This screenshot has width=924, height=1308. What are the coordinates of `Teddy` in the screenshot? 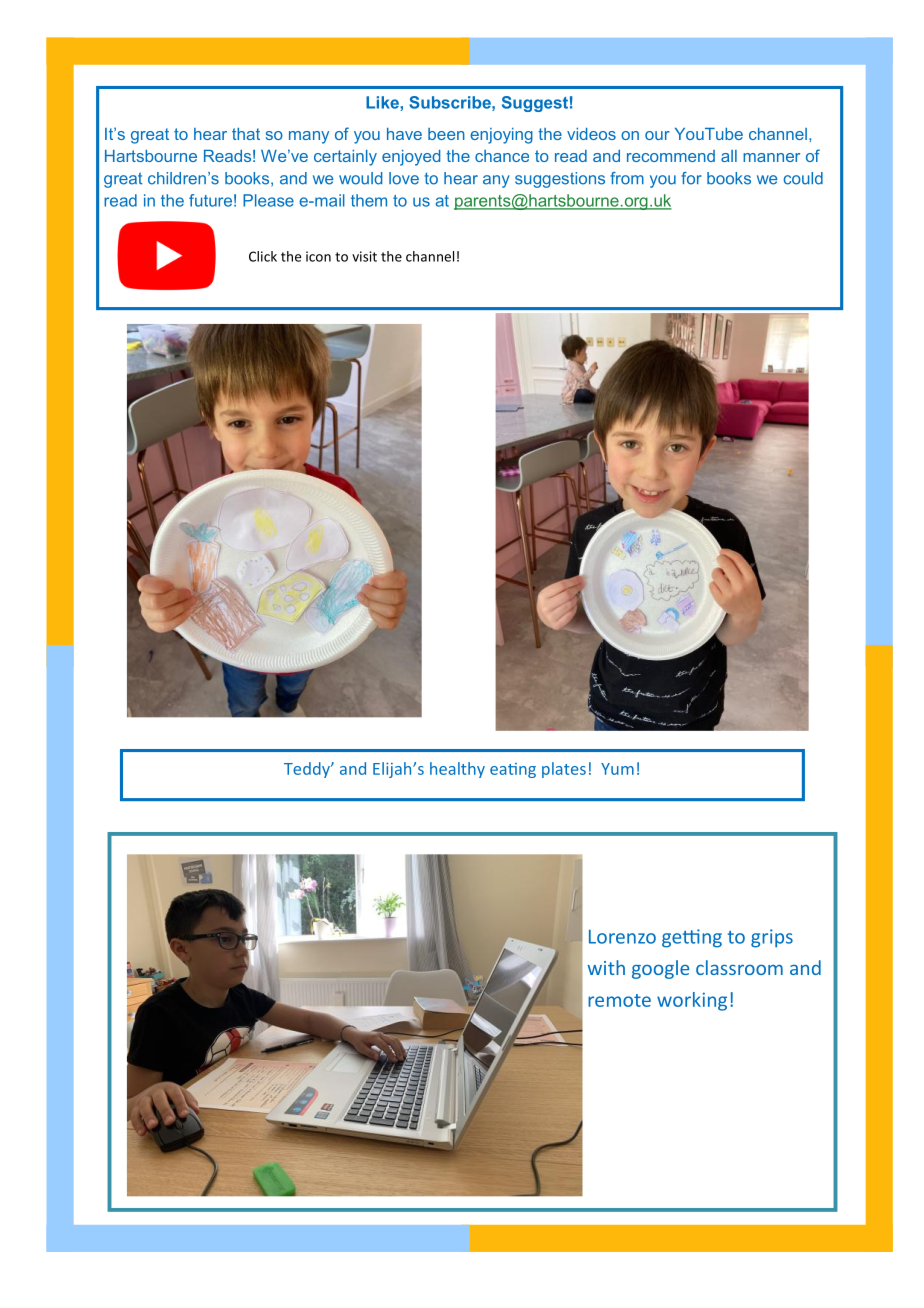 It's located at (308, 770).
